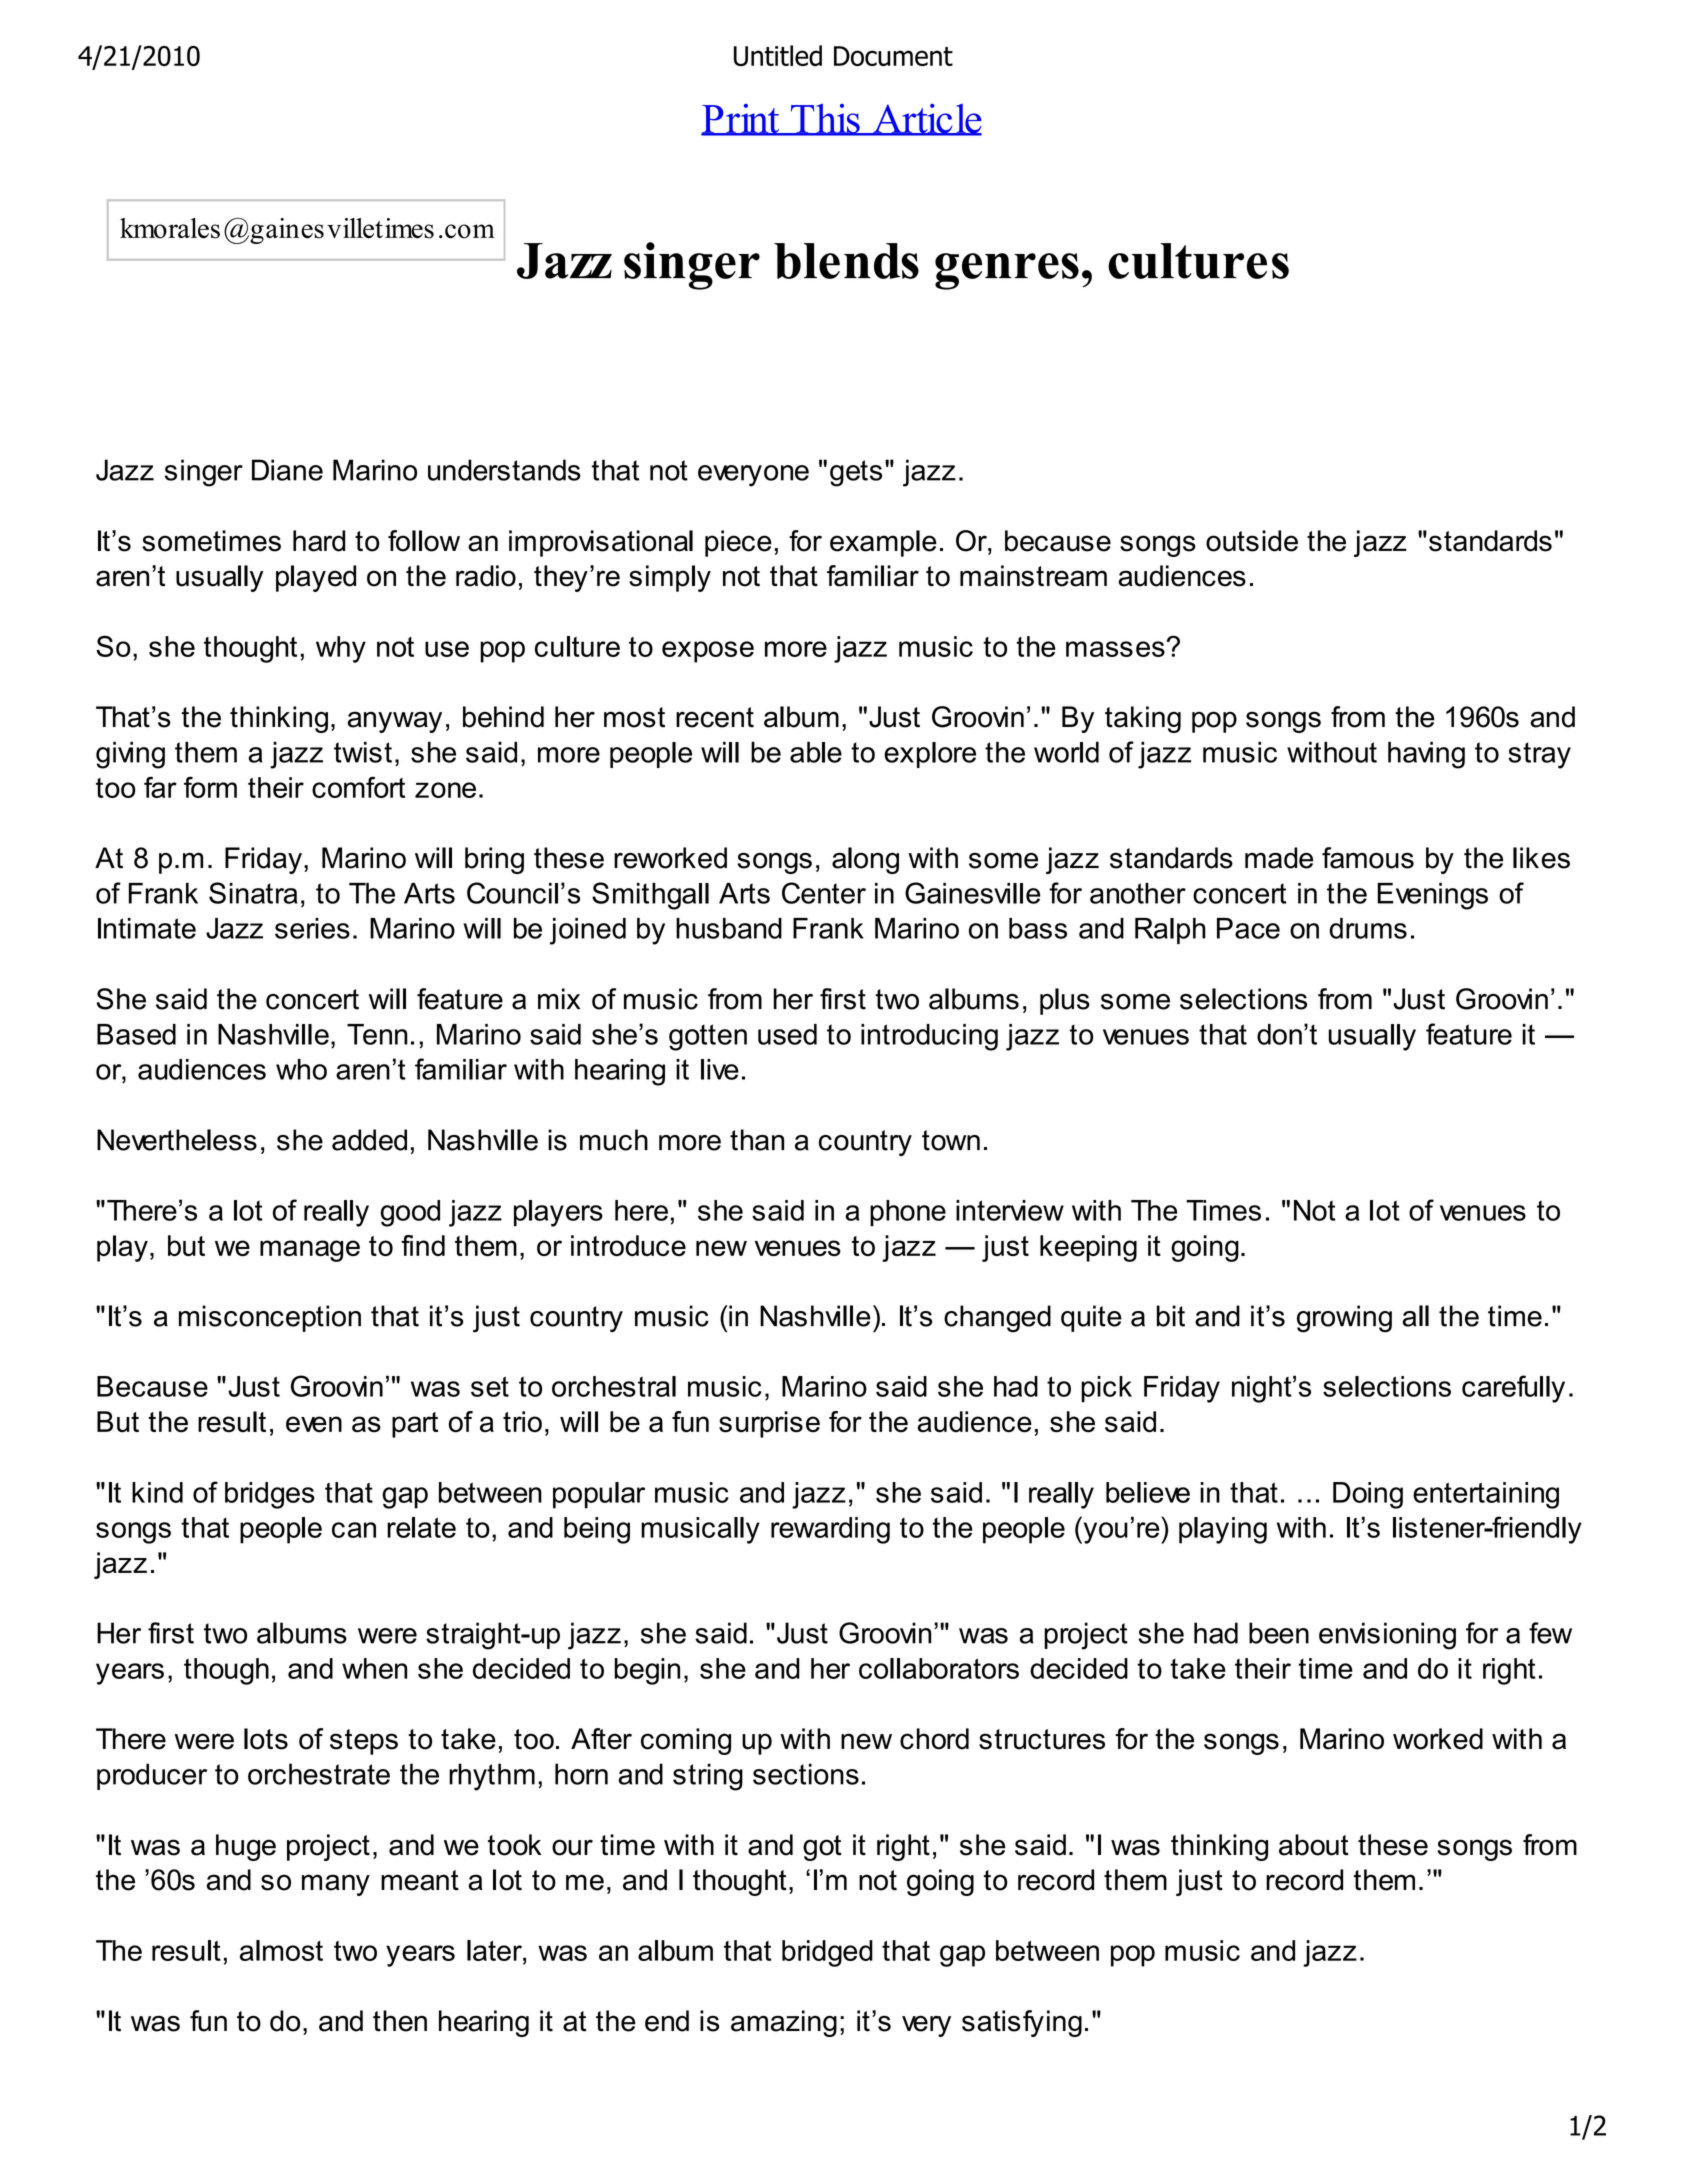  Describe the element at coordinates (816, 752) in the page. I see `able` at that location.
